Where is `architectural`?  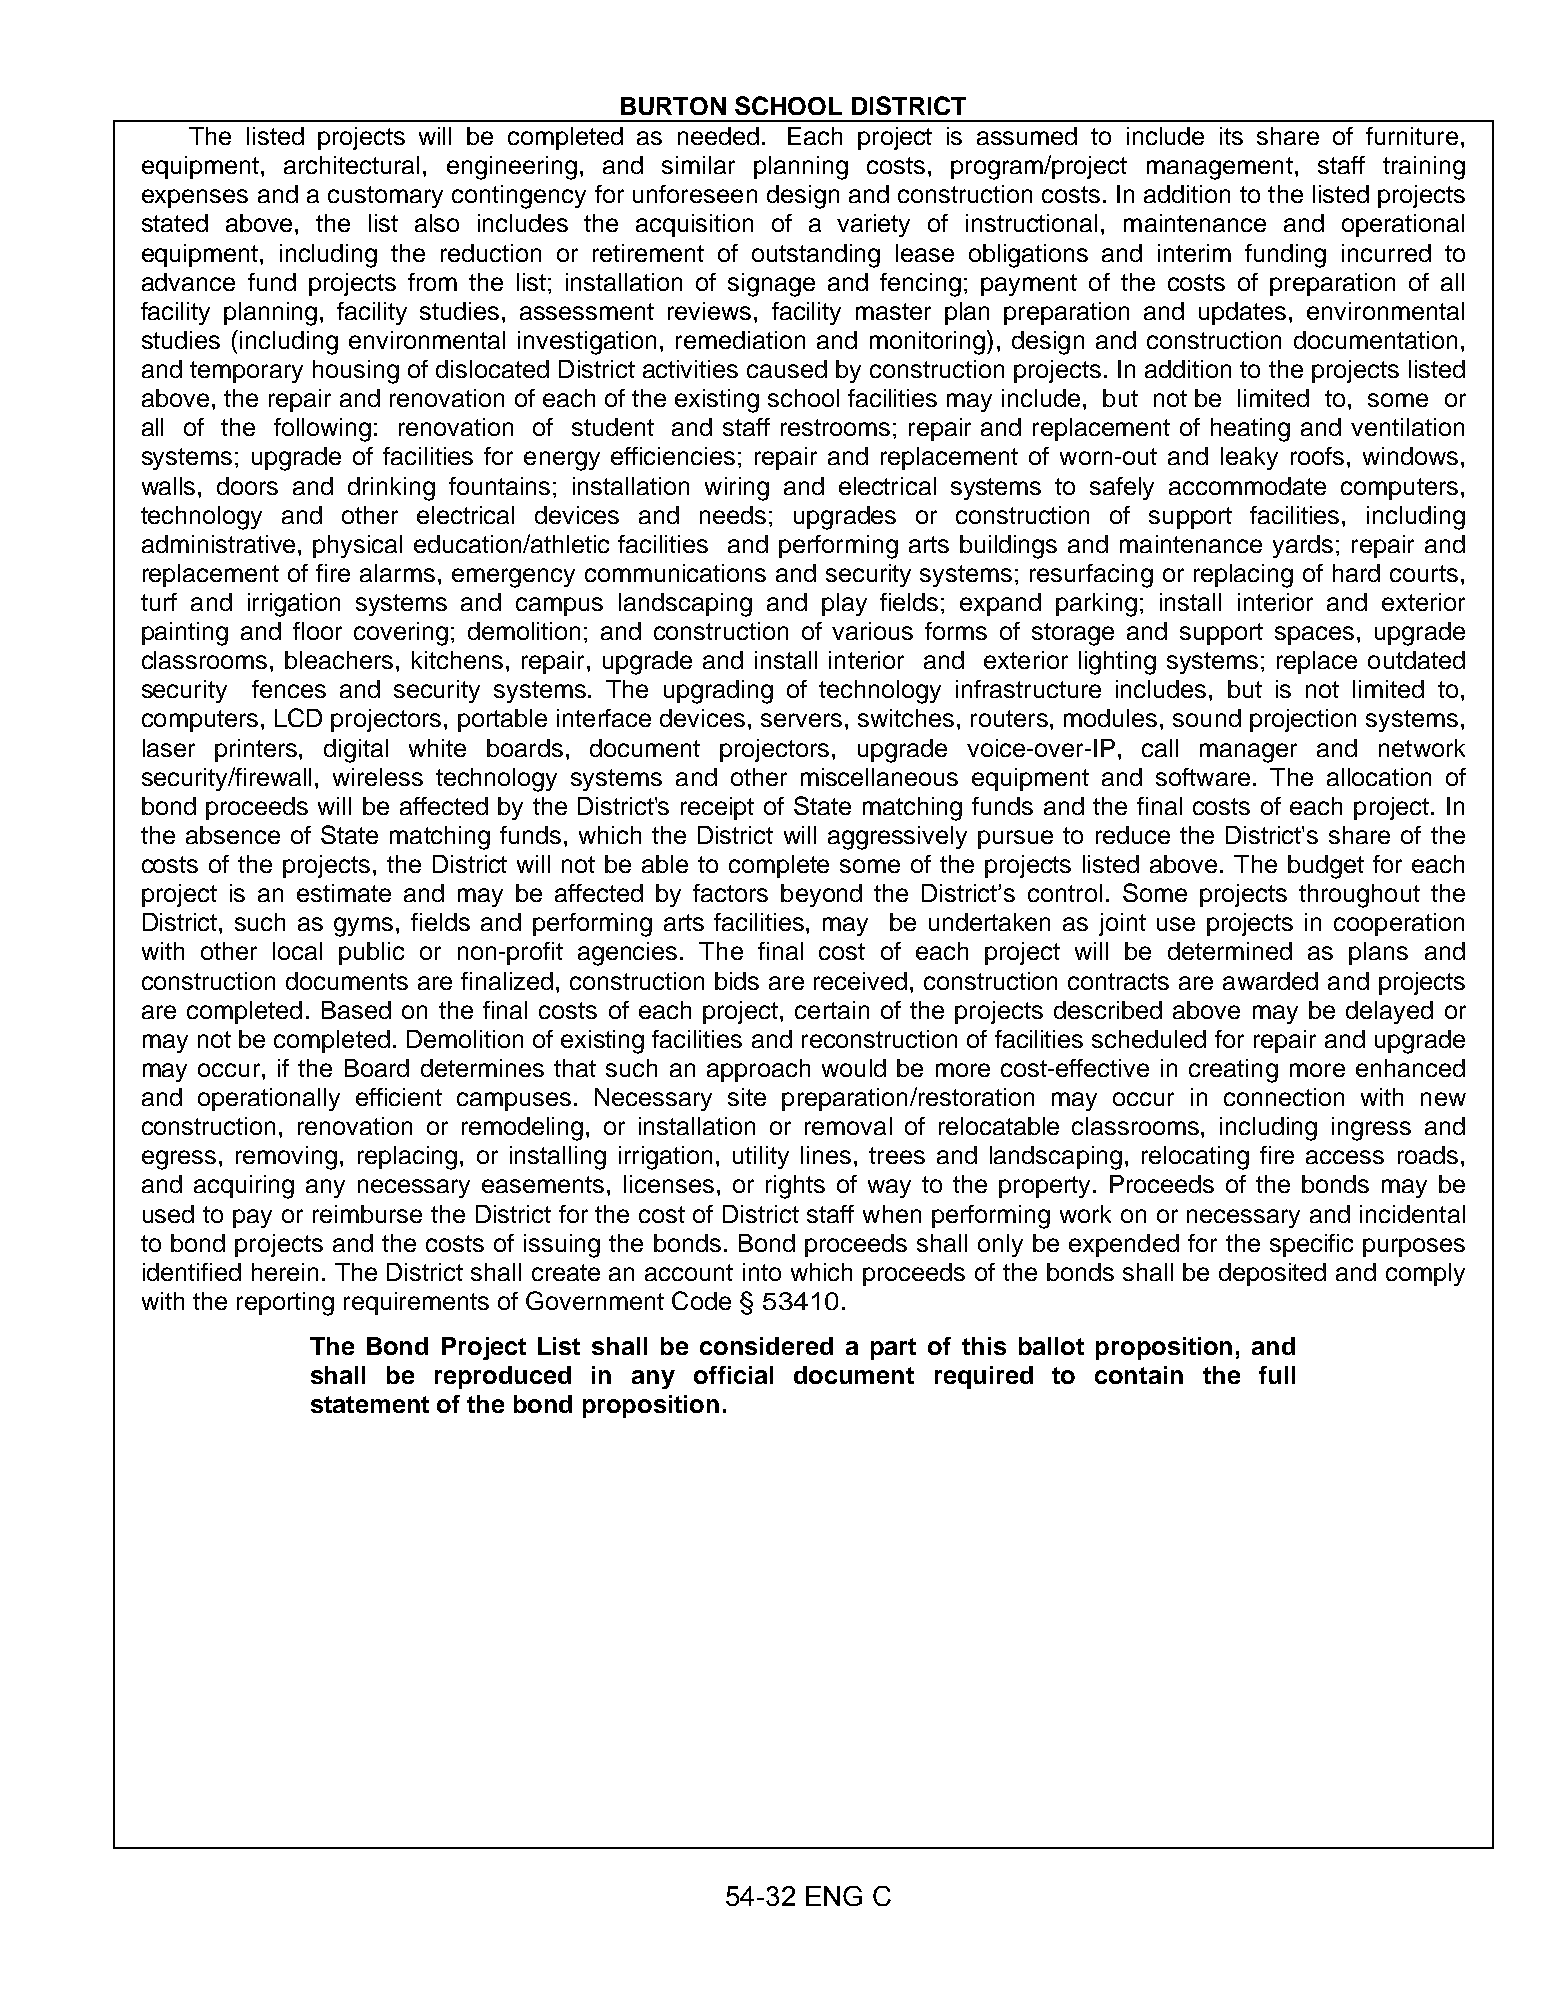
architectural is located at coordinates (351, 165).
